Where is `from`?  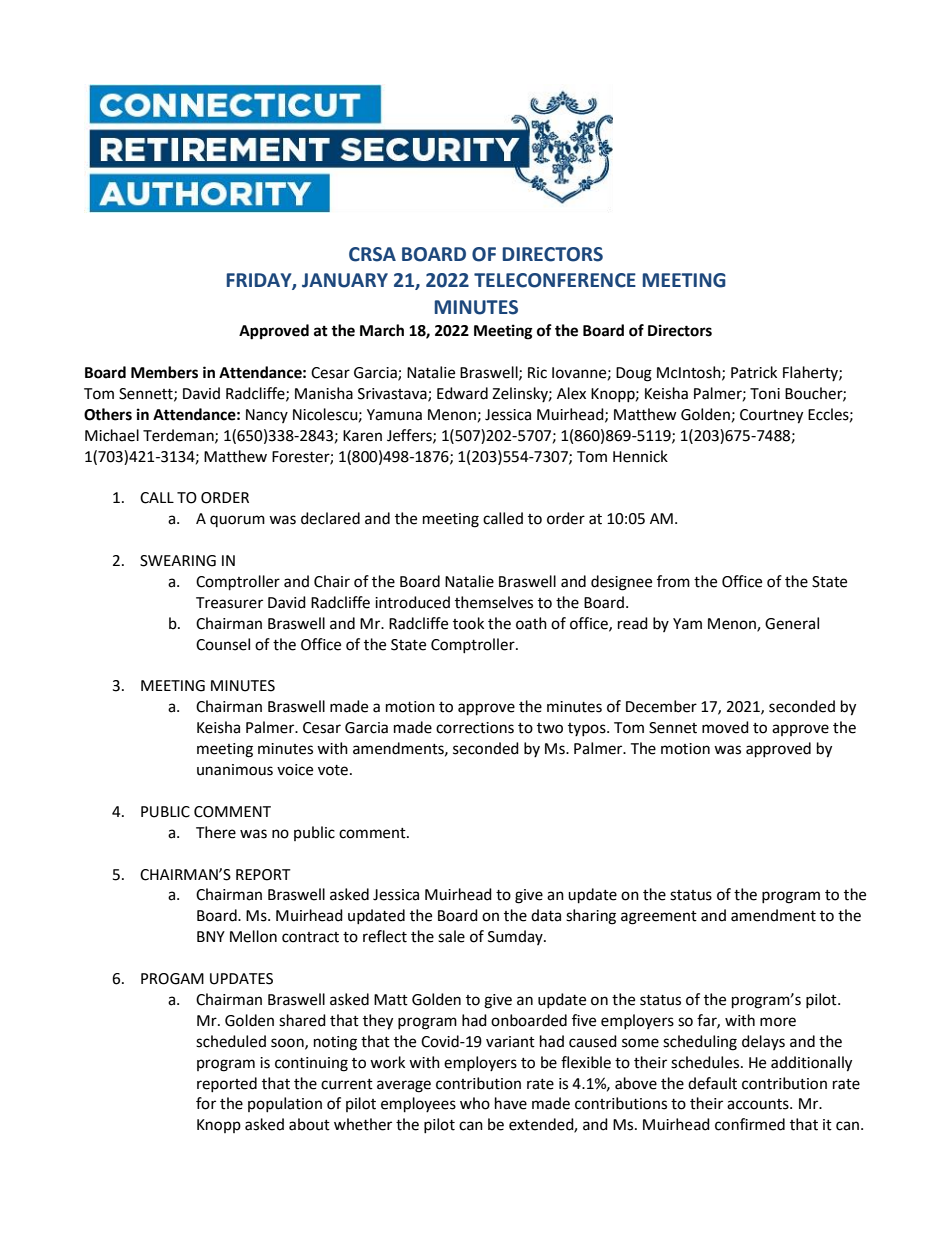
from is located at coordinates (673, 581).
